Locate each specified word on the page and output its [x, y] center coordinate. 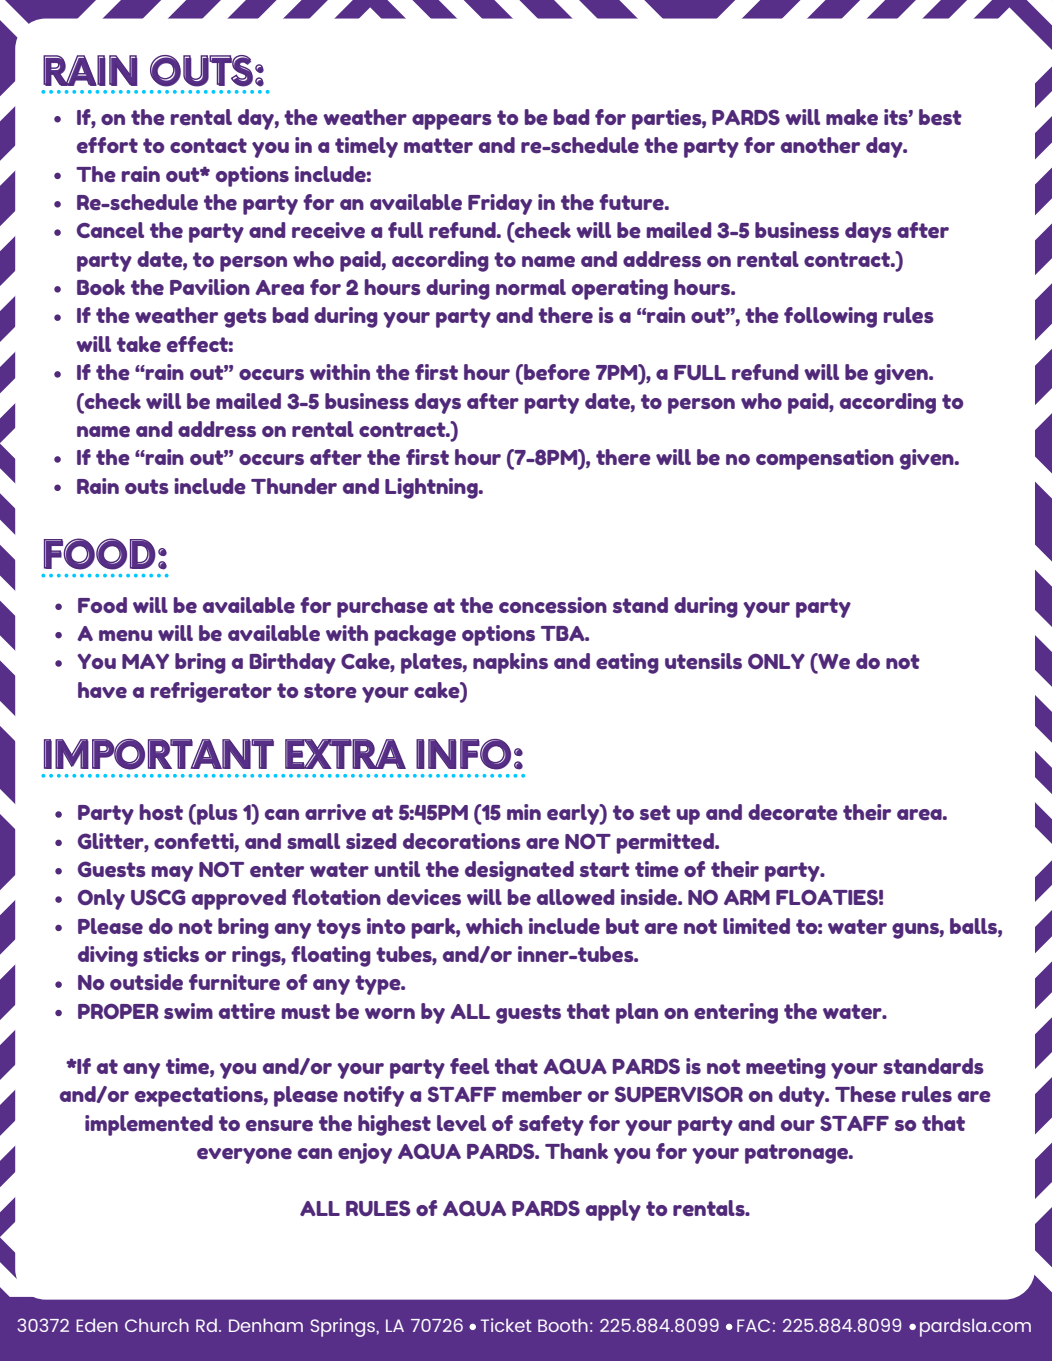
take [139, 344]
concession [553, 605]
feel [469, 1066]
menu [125, 636]
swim [188, 1011]
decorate [793, 812]
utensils [703, 661]
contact [208, 145]
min [524, 812]
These [865, 1094]
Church [157, 1325]
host [161, 812]
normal [531, 287]
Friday [500, 204]
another [820, 145]
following [830, 317]
